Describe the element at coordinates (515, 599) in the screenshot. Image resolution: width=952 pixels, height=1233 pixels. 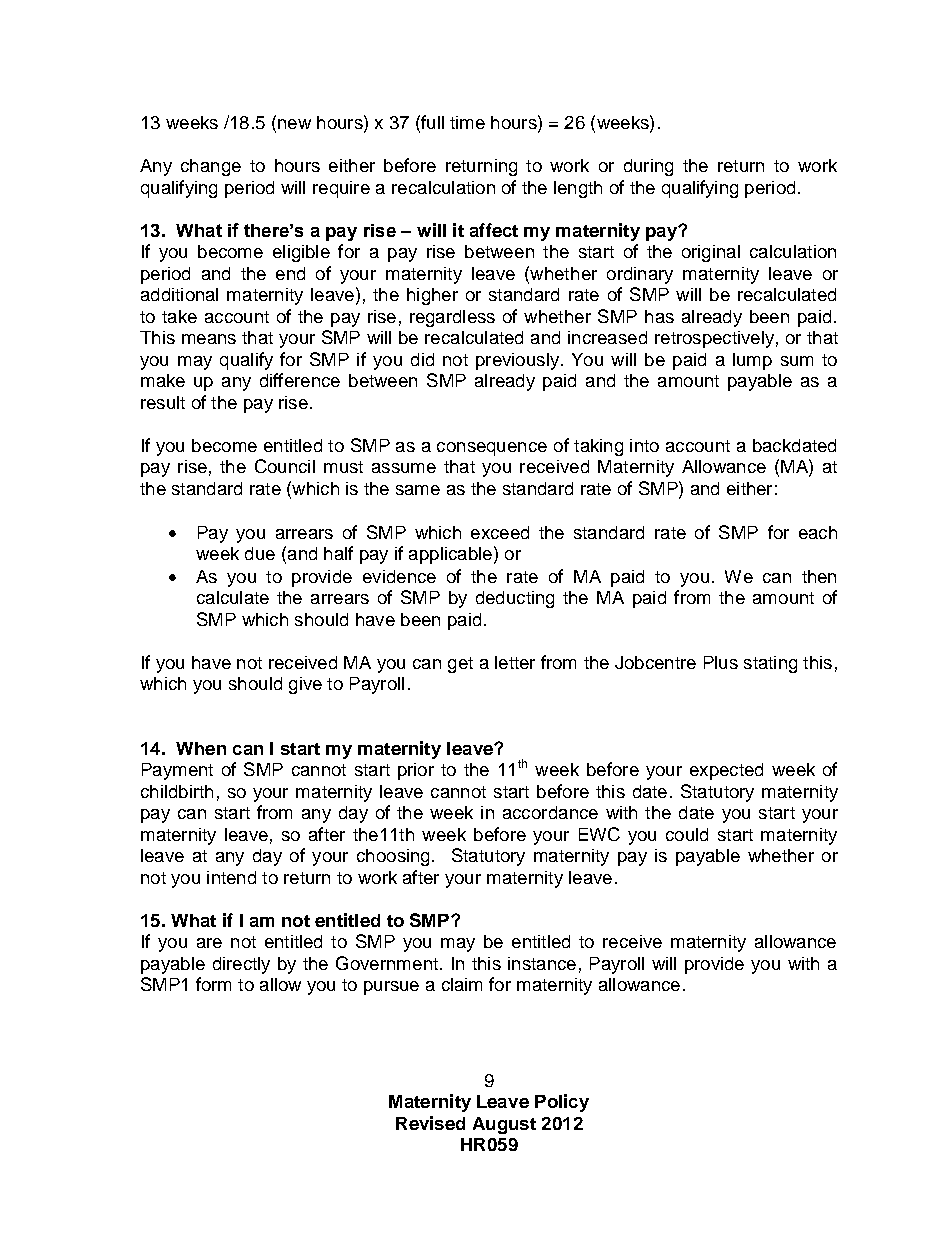
I see `deducting` at that location.
